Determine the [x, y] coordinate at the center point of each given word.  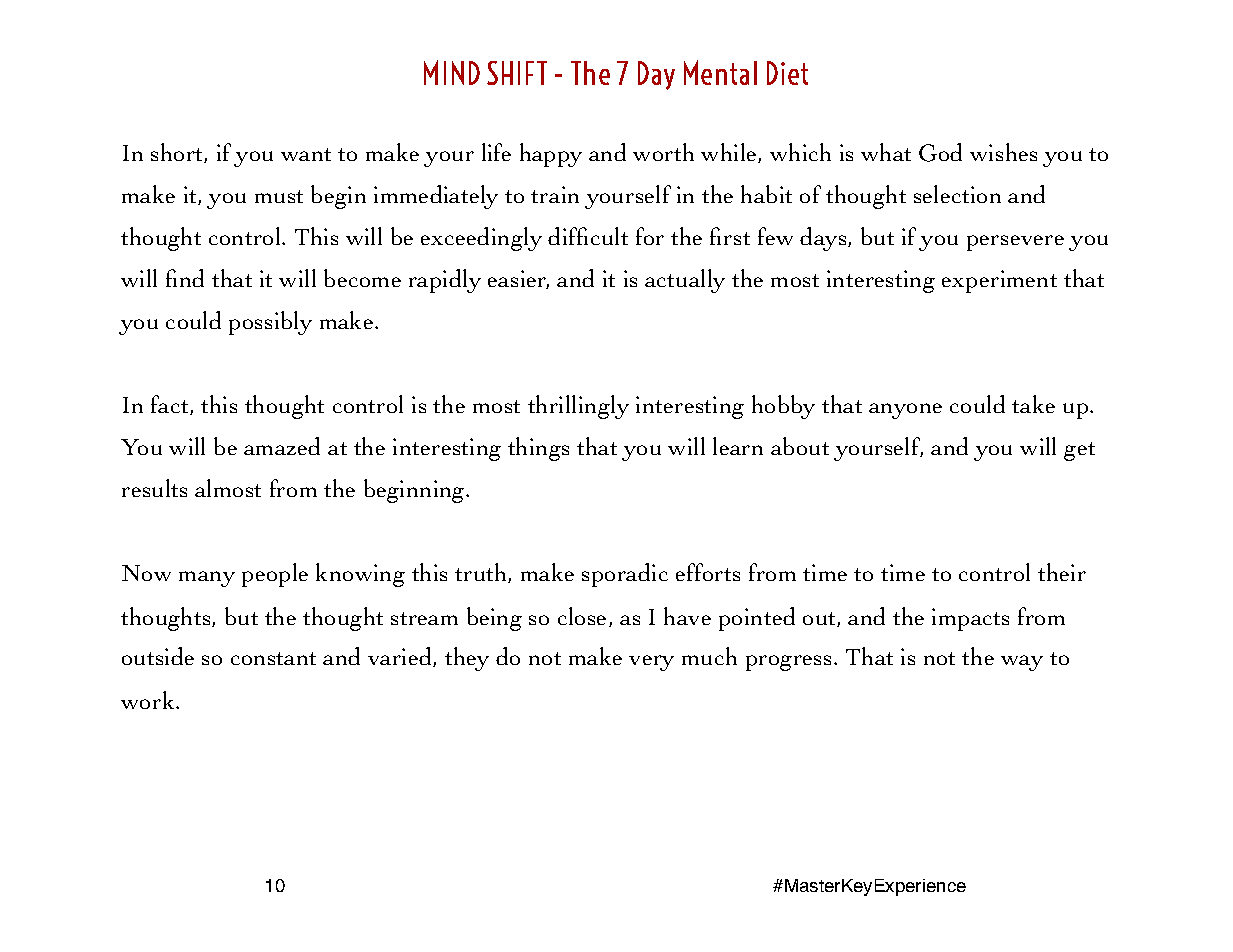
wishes [1003, 152]
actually [685, 281]
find [185, 278]
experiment [999, 281]
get [1079, 451]
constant [273, 658]
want [306, 154]
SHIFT [517, 73]
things [538, 449]
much [709, 656]
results [154, 488]
